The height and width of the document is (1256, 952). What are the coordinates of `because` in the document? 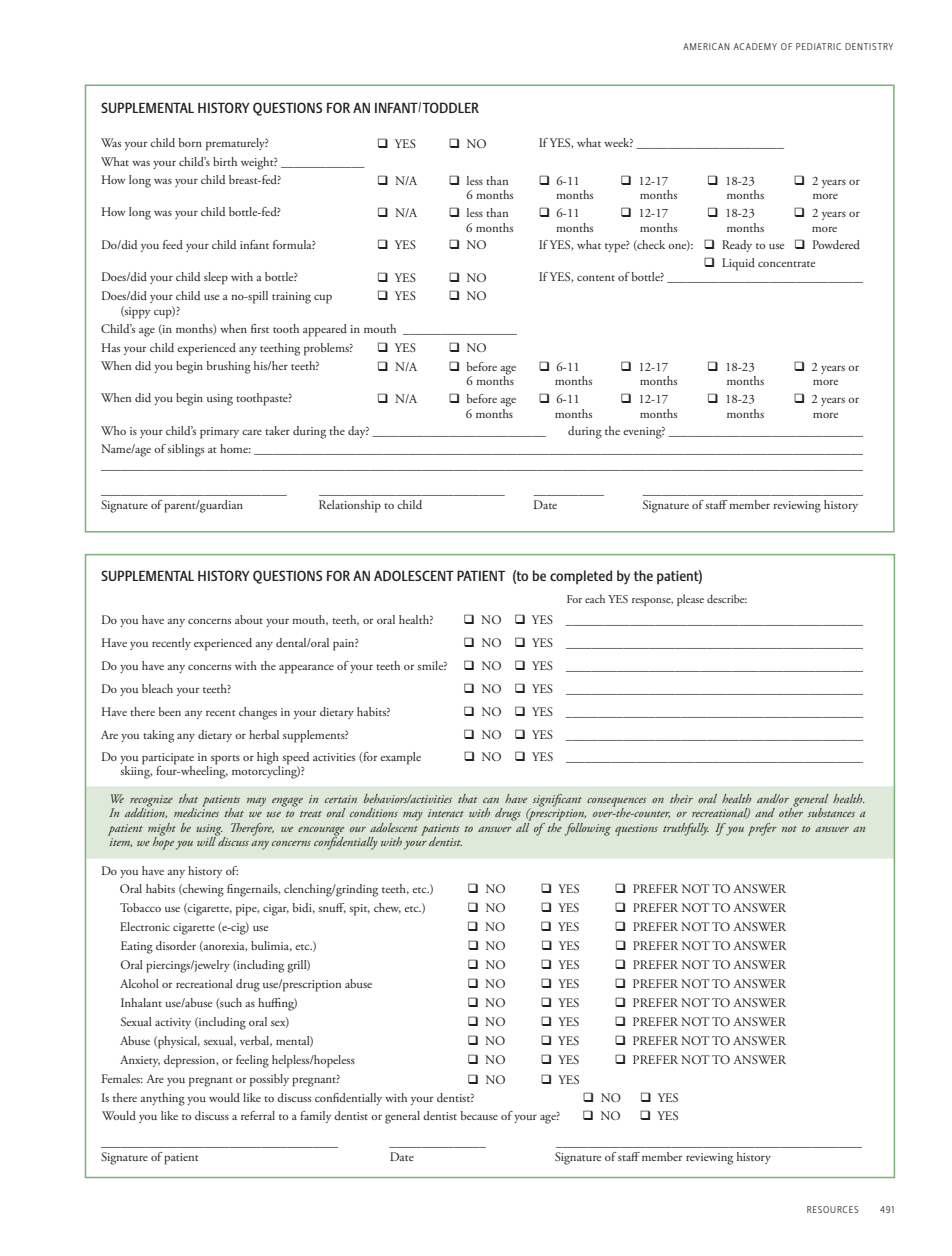 It's located at (479, 1115).
